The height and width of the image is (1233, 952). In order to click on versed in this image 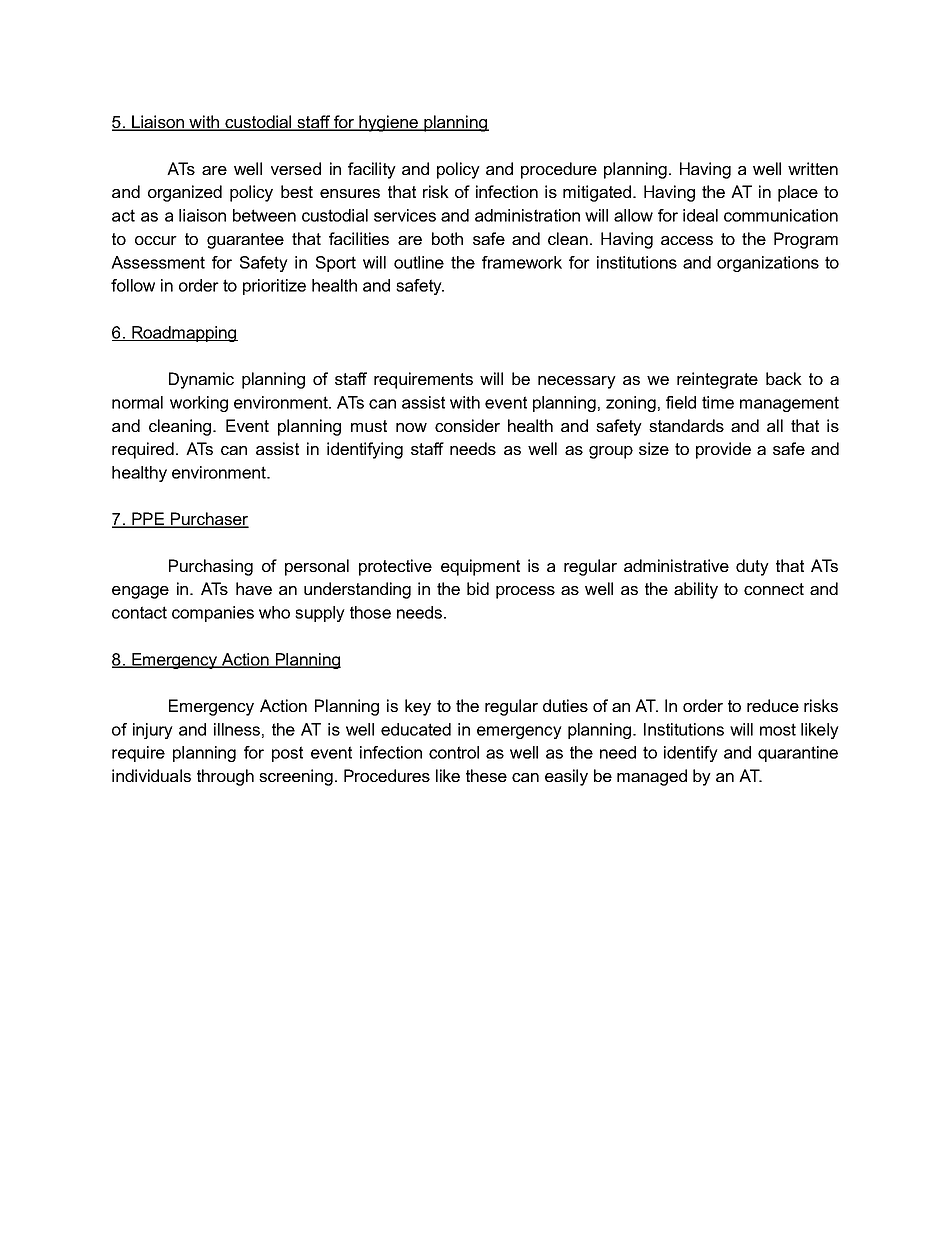, I will do `click(296, 168)`.
